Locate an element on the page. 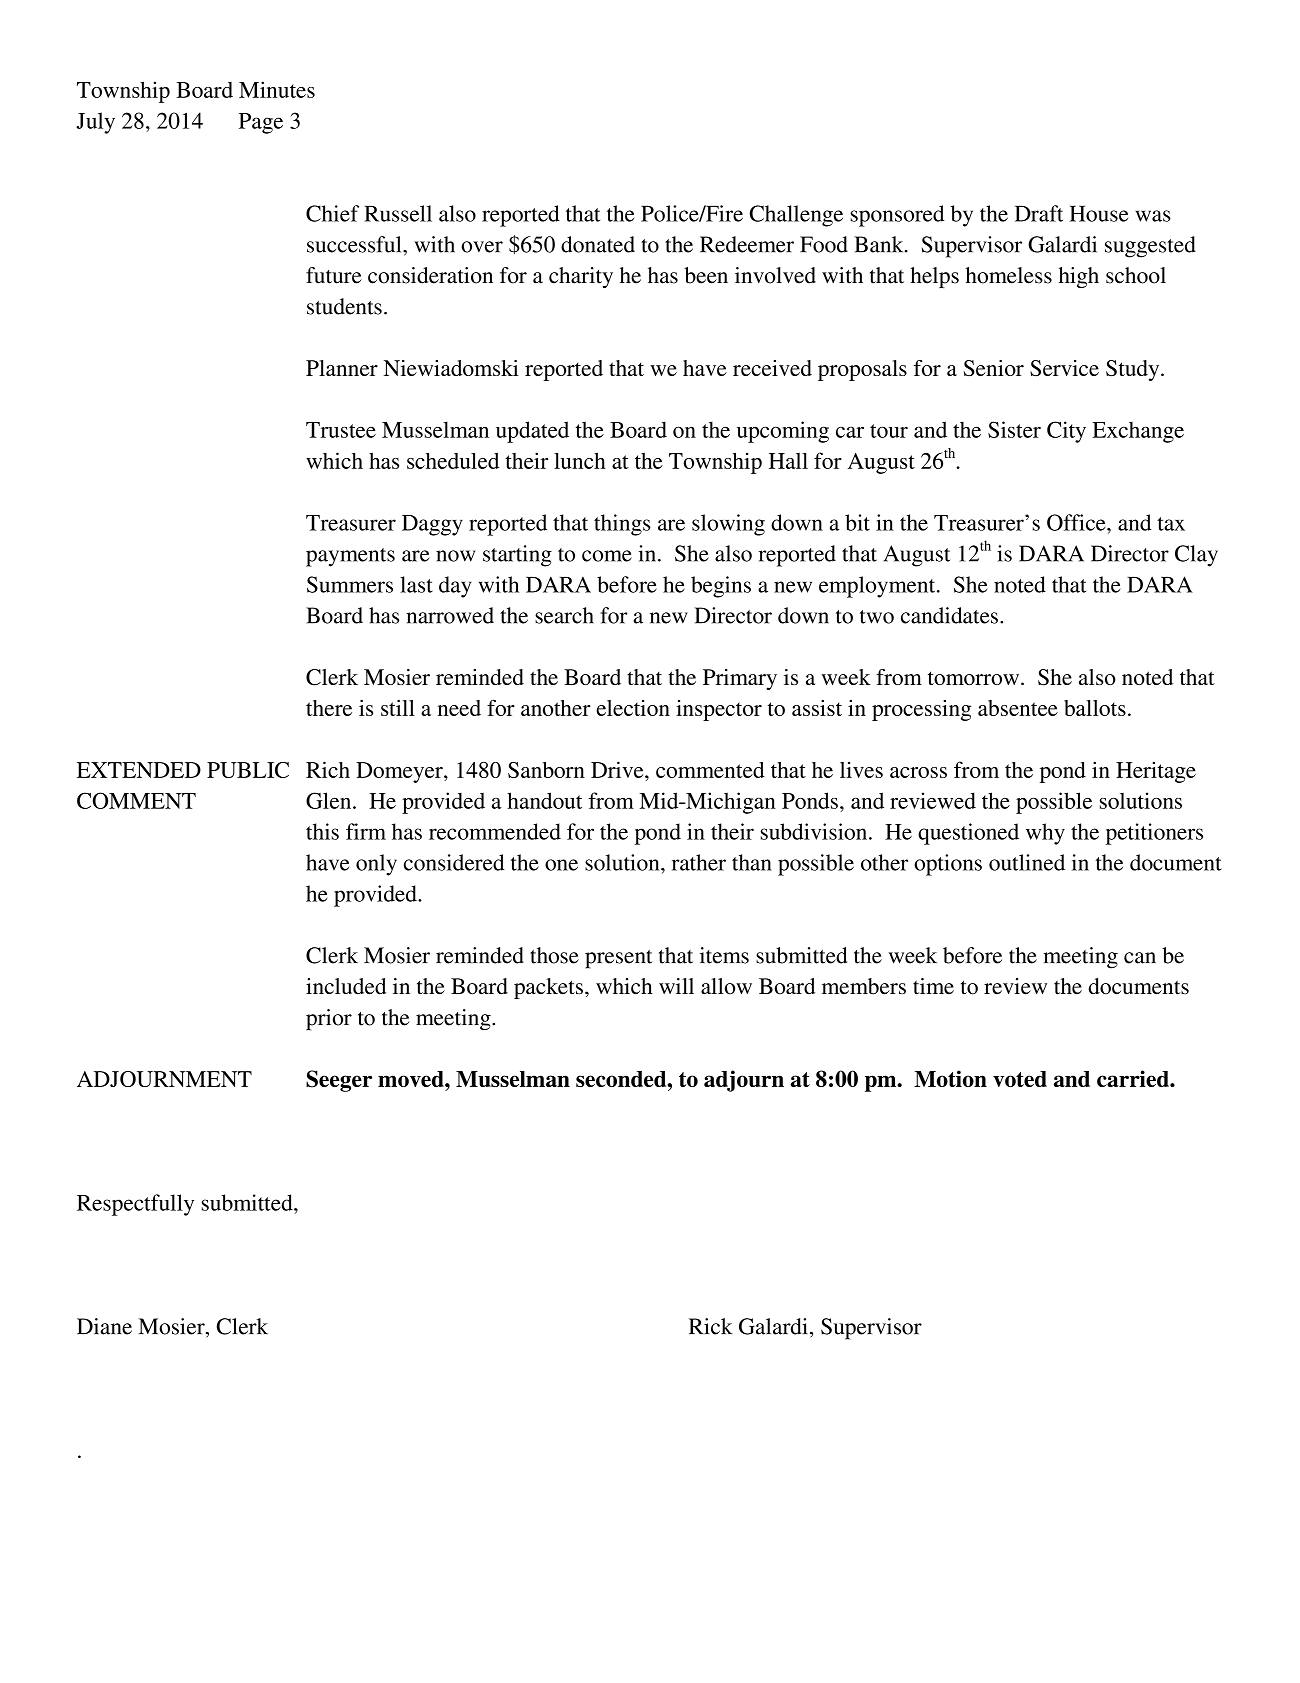 The image size is (1300, 1683). Diane is located at coordinates (104, 1326).
